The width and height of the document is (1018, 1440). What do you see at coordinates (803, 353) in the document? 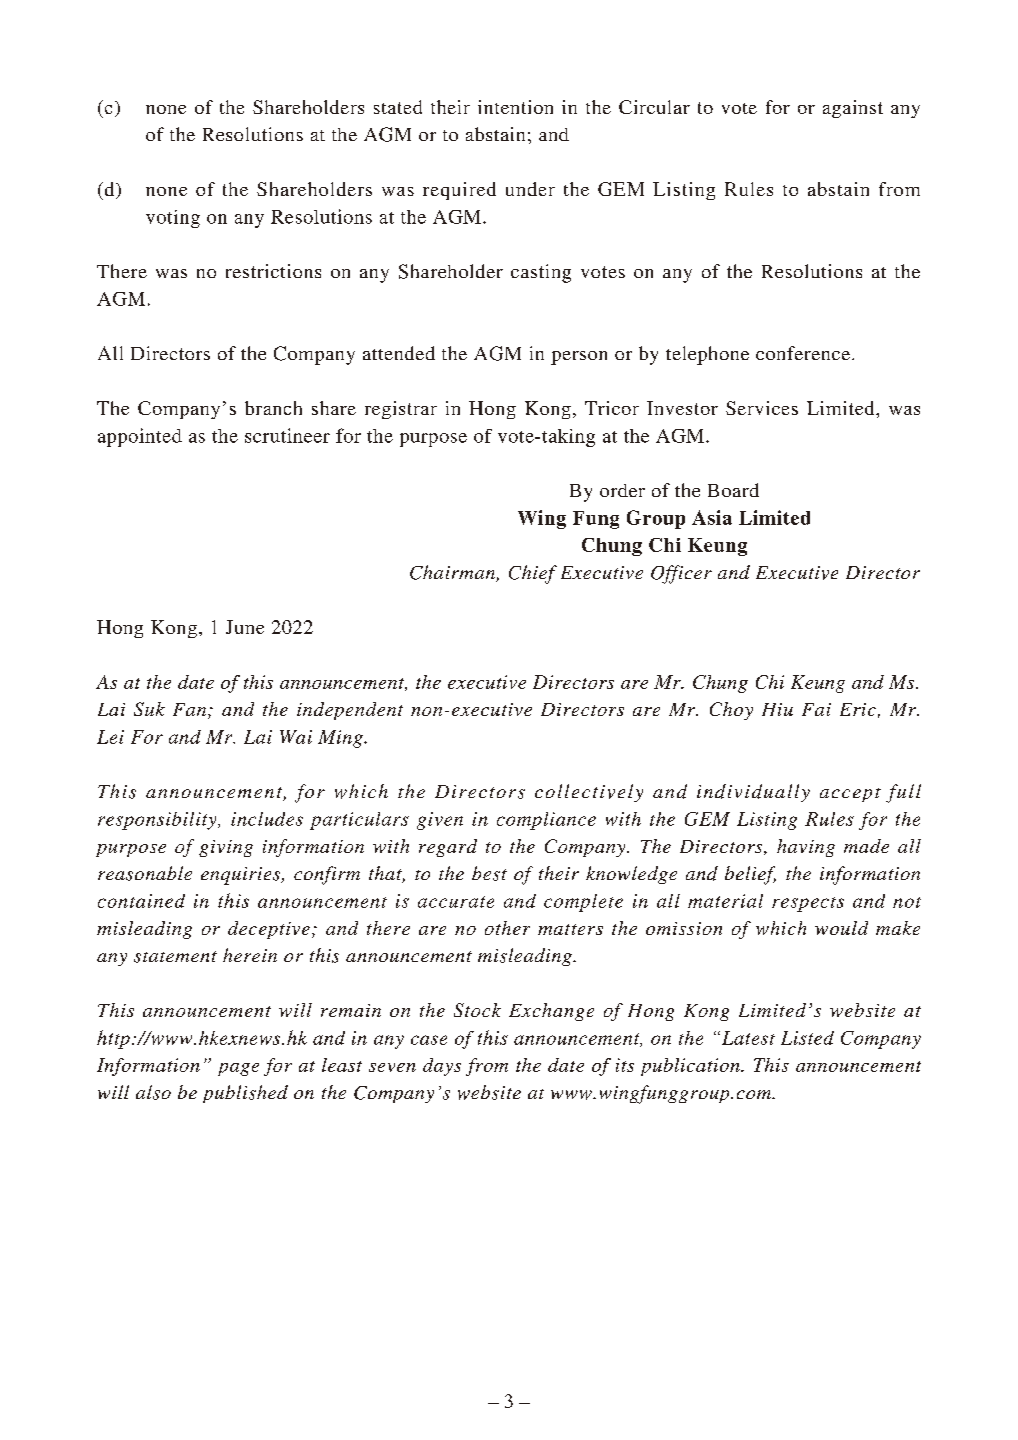
I see `conference` at bounding box center [803, 353].
